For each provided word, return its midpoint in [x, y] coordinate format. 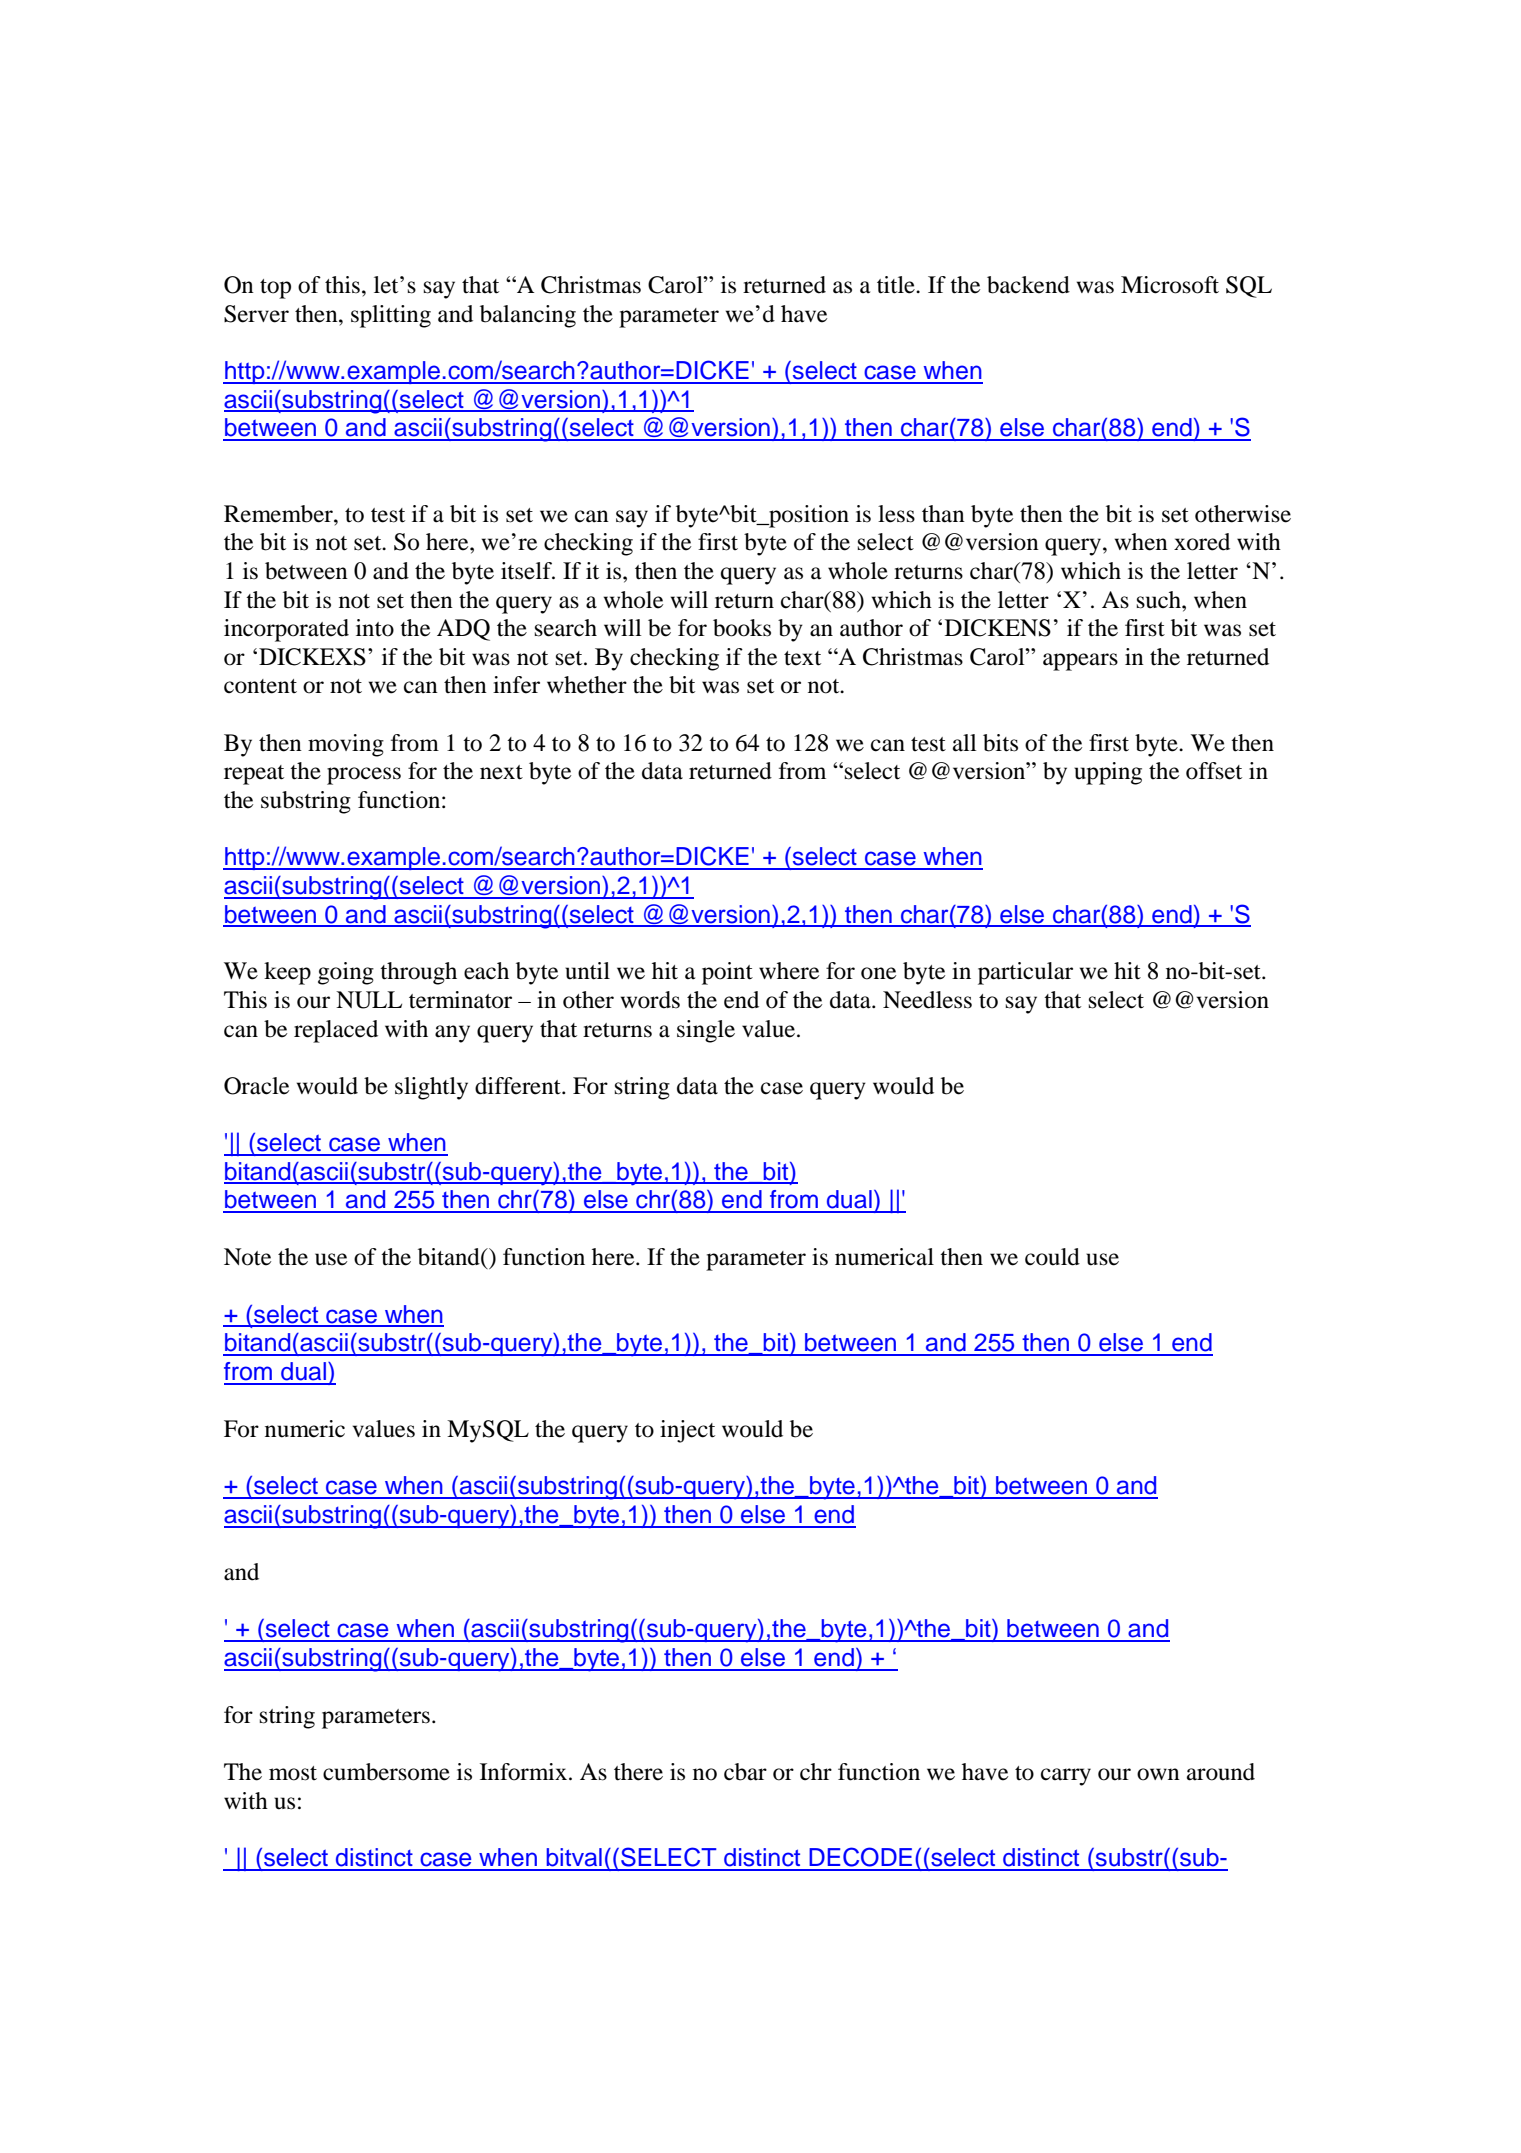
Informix [525, 1772]
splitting [391, 316]
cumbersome [386, 1772]
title [897, 285]
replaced [336, 1031]
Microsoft [1170, 285]
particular [1025, 973]
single [706, 1031]
